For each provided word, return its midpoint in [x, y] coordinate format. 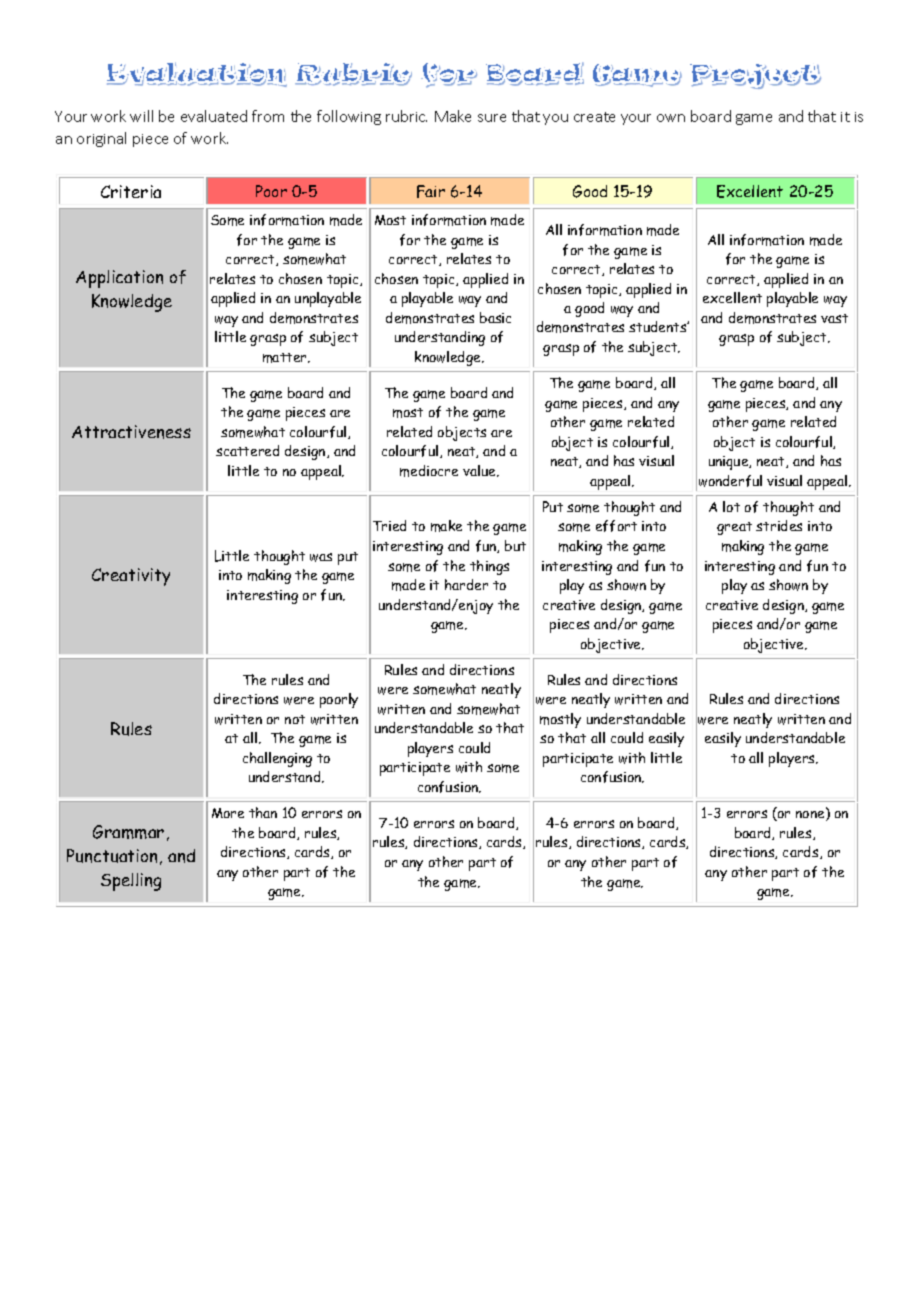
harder [466, 584]
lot [731, 506]
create [594, 117]
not [295, 719]
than [263, 812]
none [811, 816]
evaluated [214, 116]
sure [492, 118]
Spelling [131, 882]
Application [119, 279]
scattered [247, 450]
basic [495, 317]
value [480, 471]
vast [834, 318]
